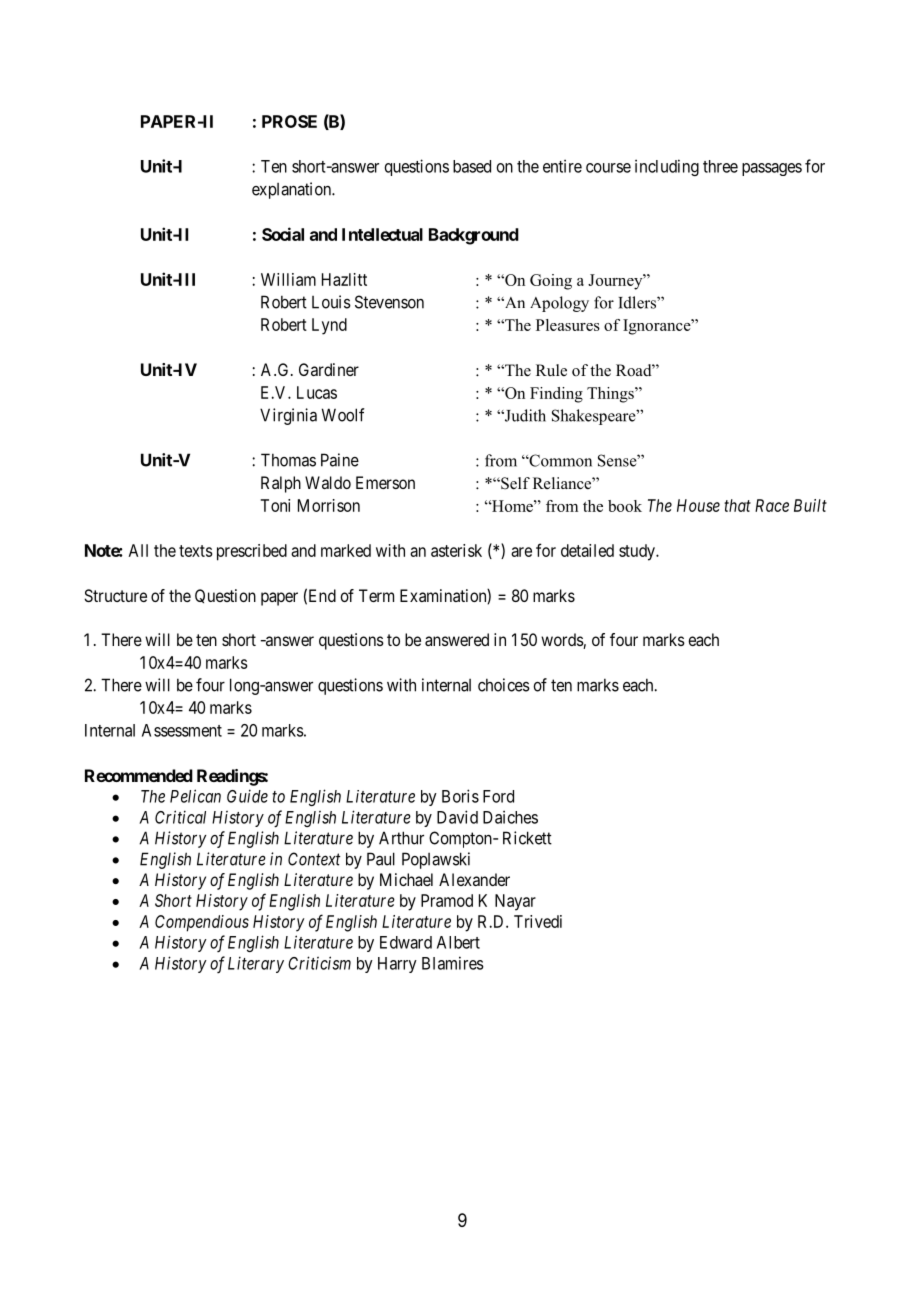 This document has width=924, height=1308. What do you see at coordinates (458, 942) in the document?
I see `Albert` at bounding box center [458, 942].
